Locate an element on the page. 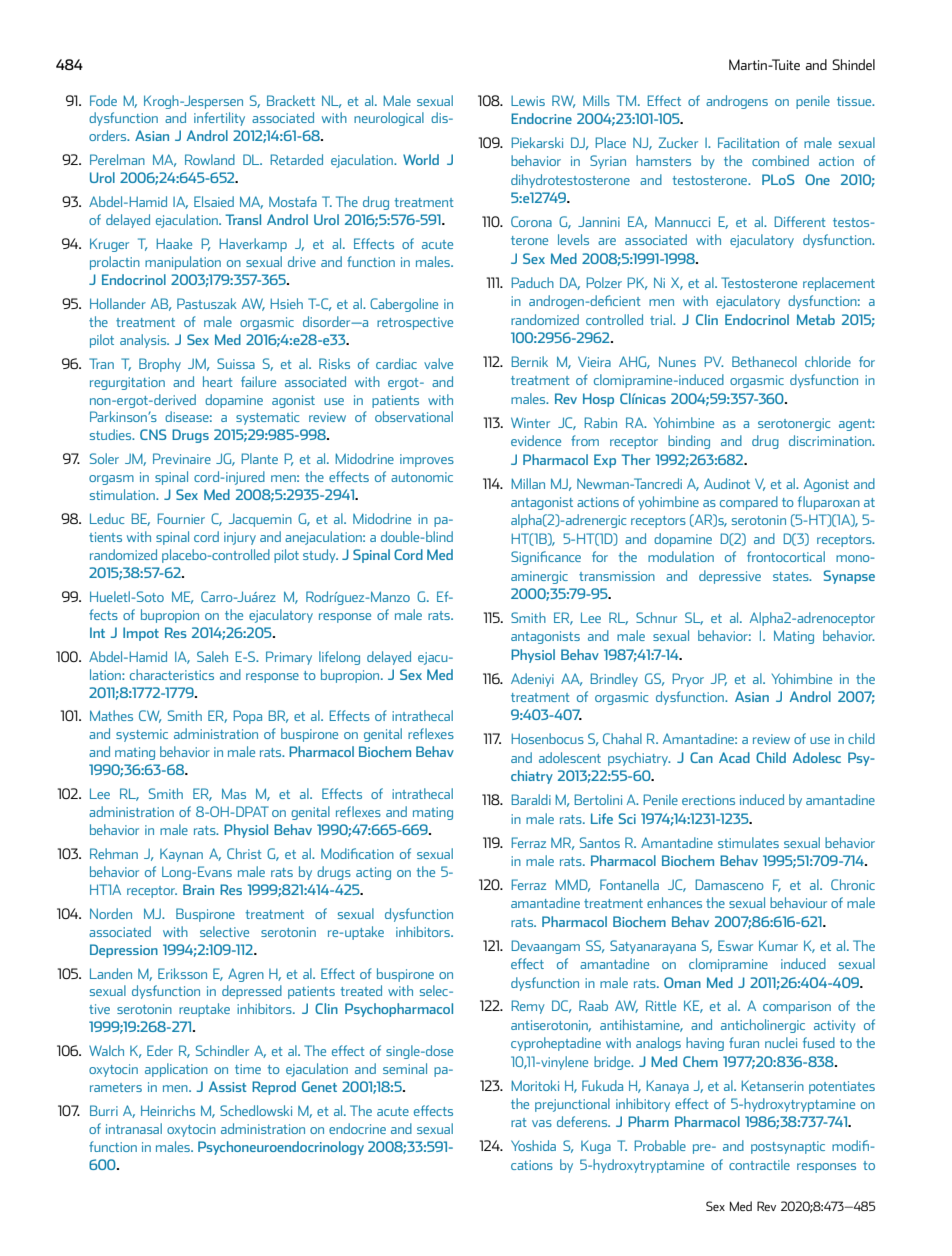 This page has height=1256, width=952. compared is located at coordinates (749, 503).
